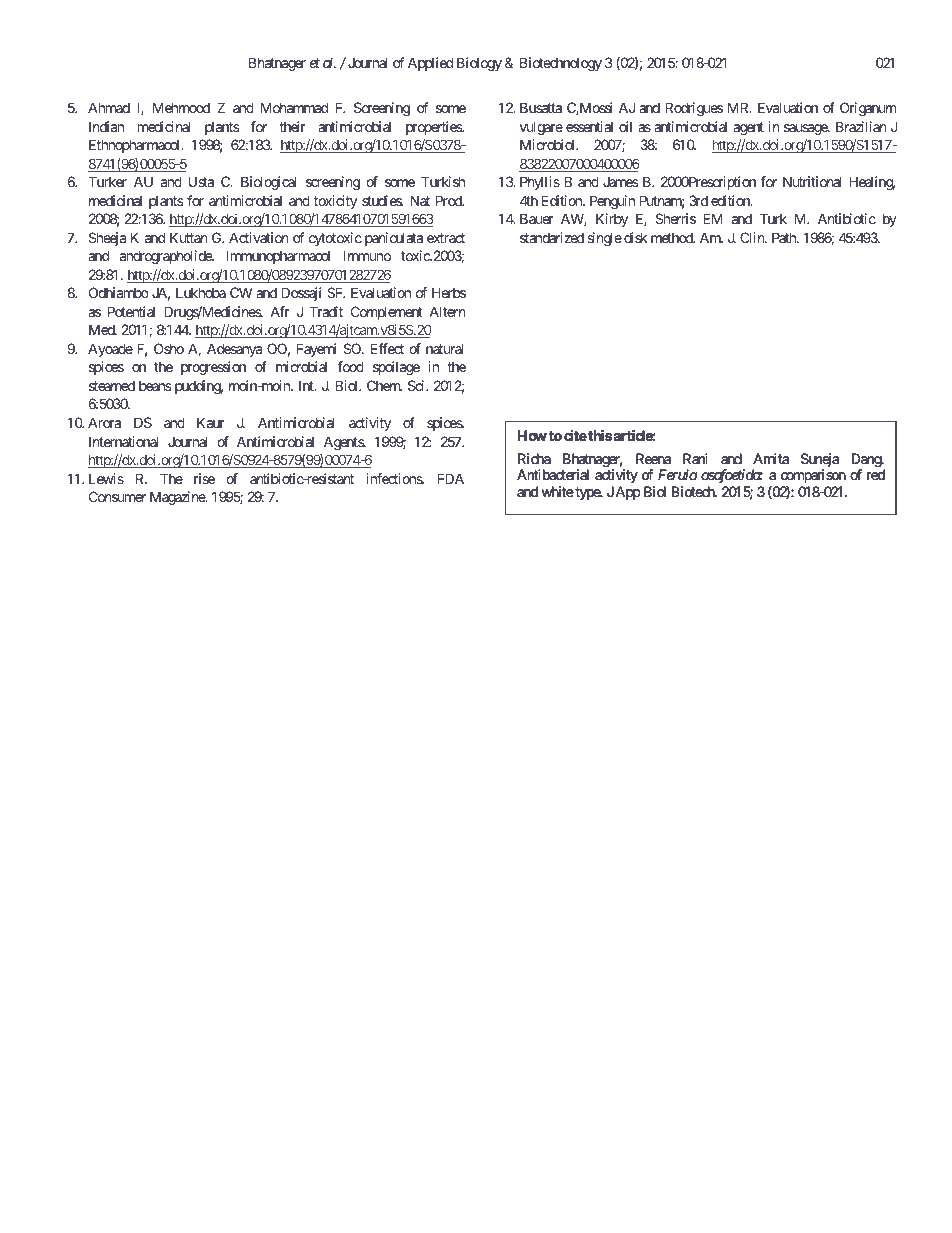 The height and width of the image is (1233, 952). What do you see at coordinates (259, 237) in the image?
I see `Activation` at bounding box center [259, 237].
